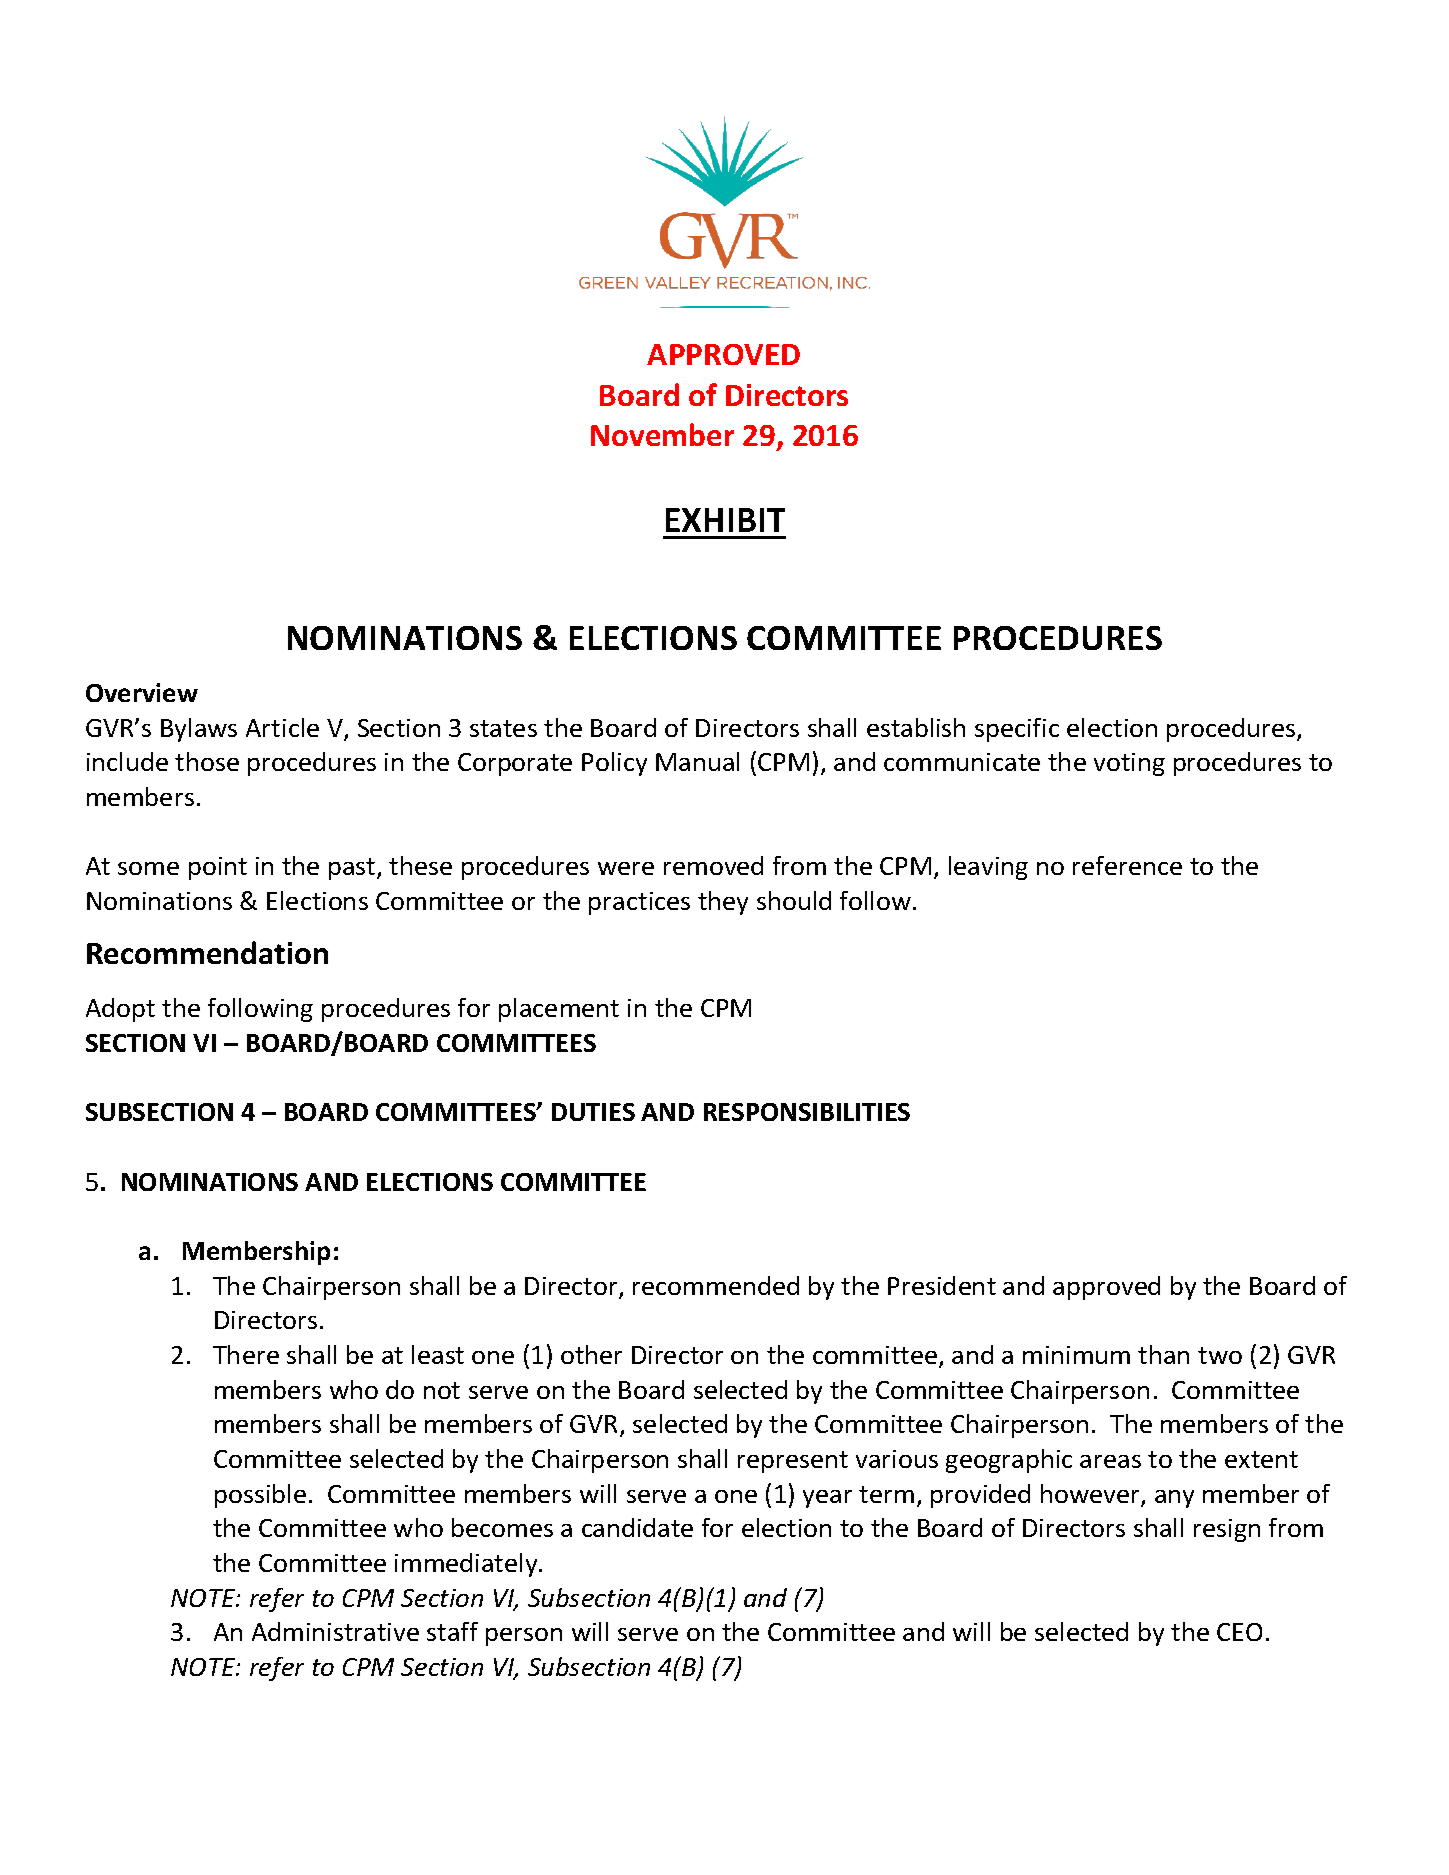 The image size is (1449, 1875). Describe the element at coordinates (637, 1527) in the document. I see `candidate` at that location.
